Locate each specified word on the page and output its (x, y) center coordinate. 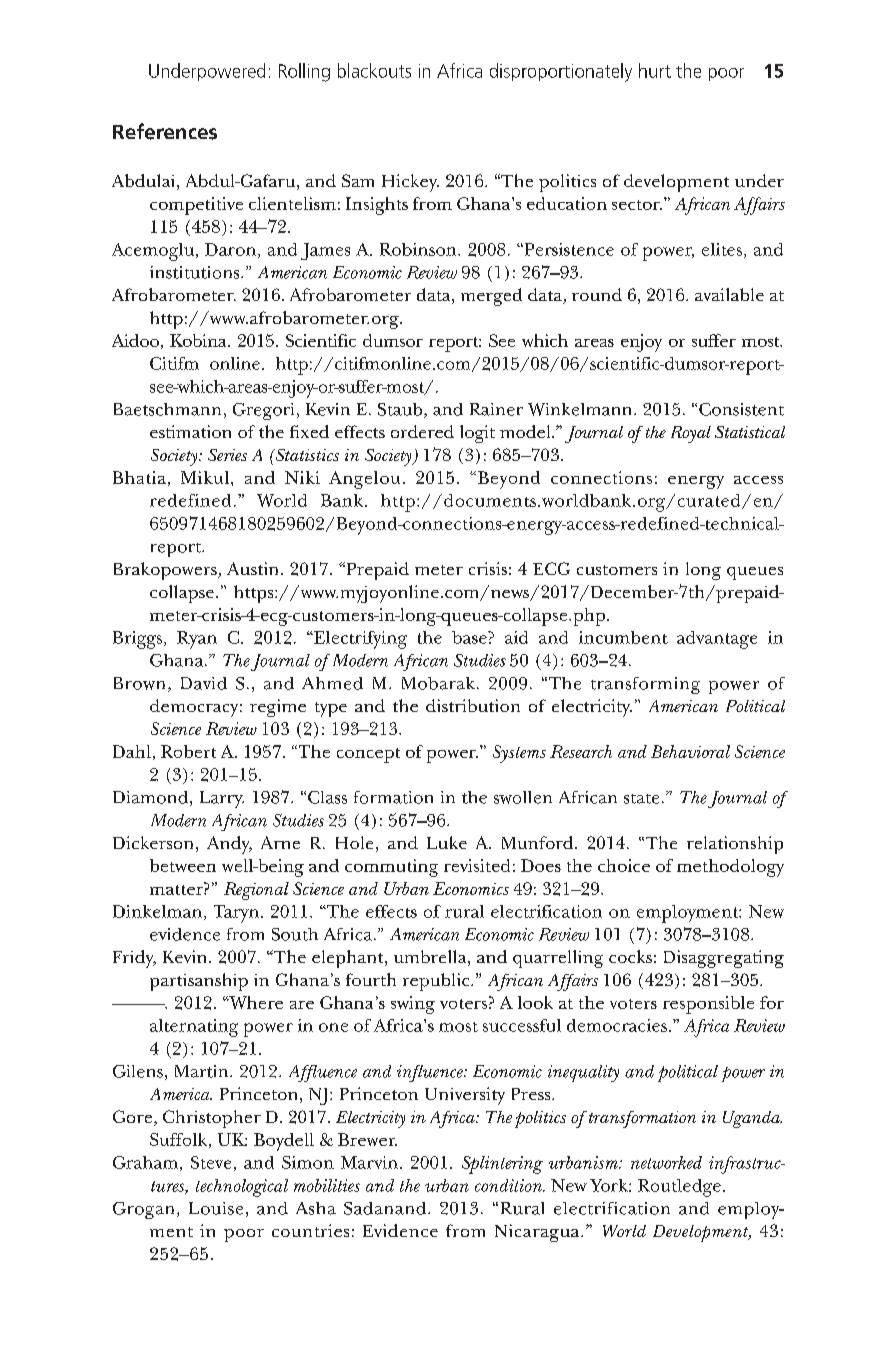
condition (509, 1185)
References (165, 131)
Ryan (197, 640)
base (470, 637)
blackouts (374, 70)
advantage (717, 640)
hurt (655, 70)
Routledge (679, 1188)
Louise (216, 1208)
